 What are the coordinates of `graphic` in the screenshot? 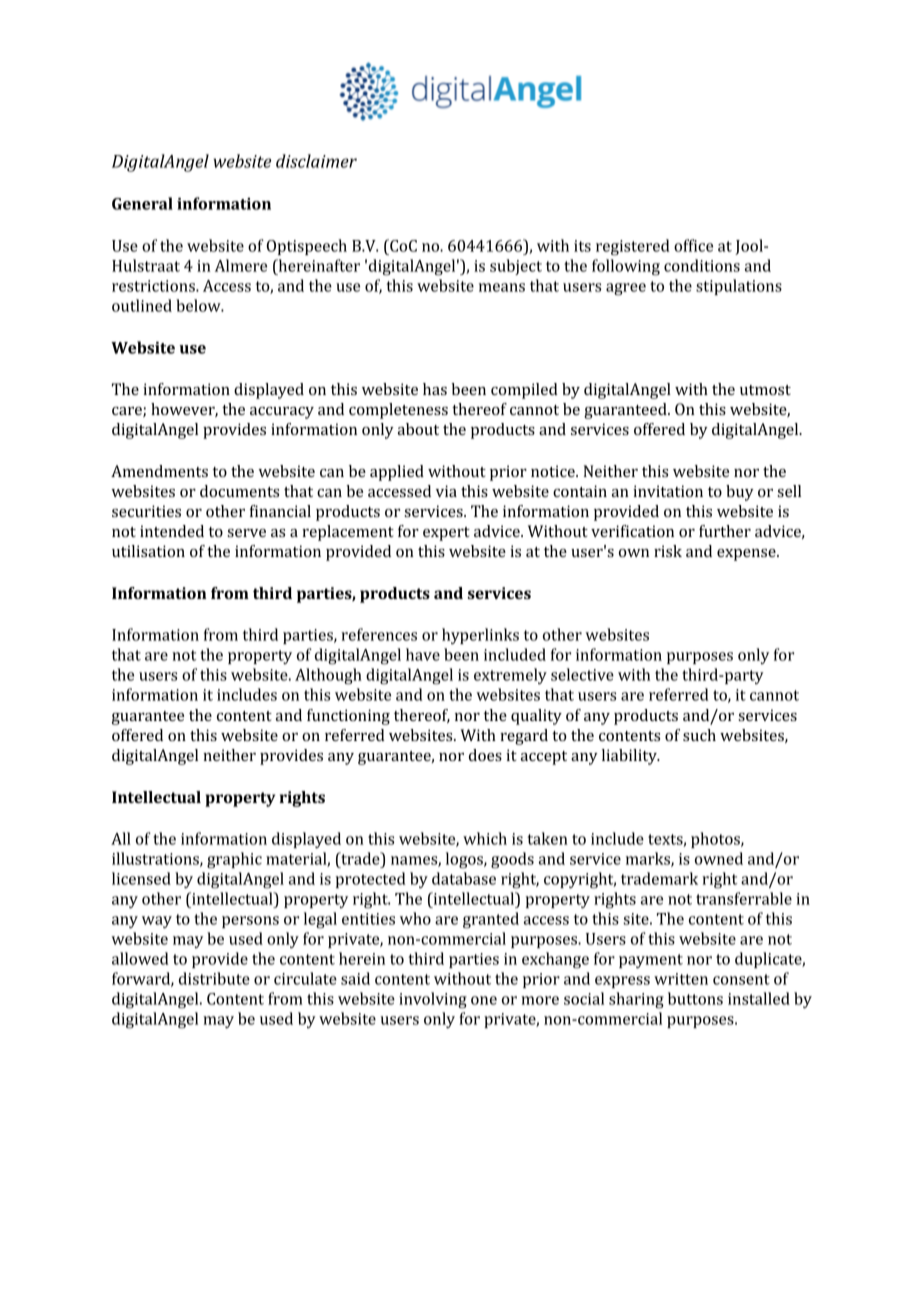 It's located at (234, 860).
